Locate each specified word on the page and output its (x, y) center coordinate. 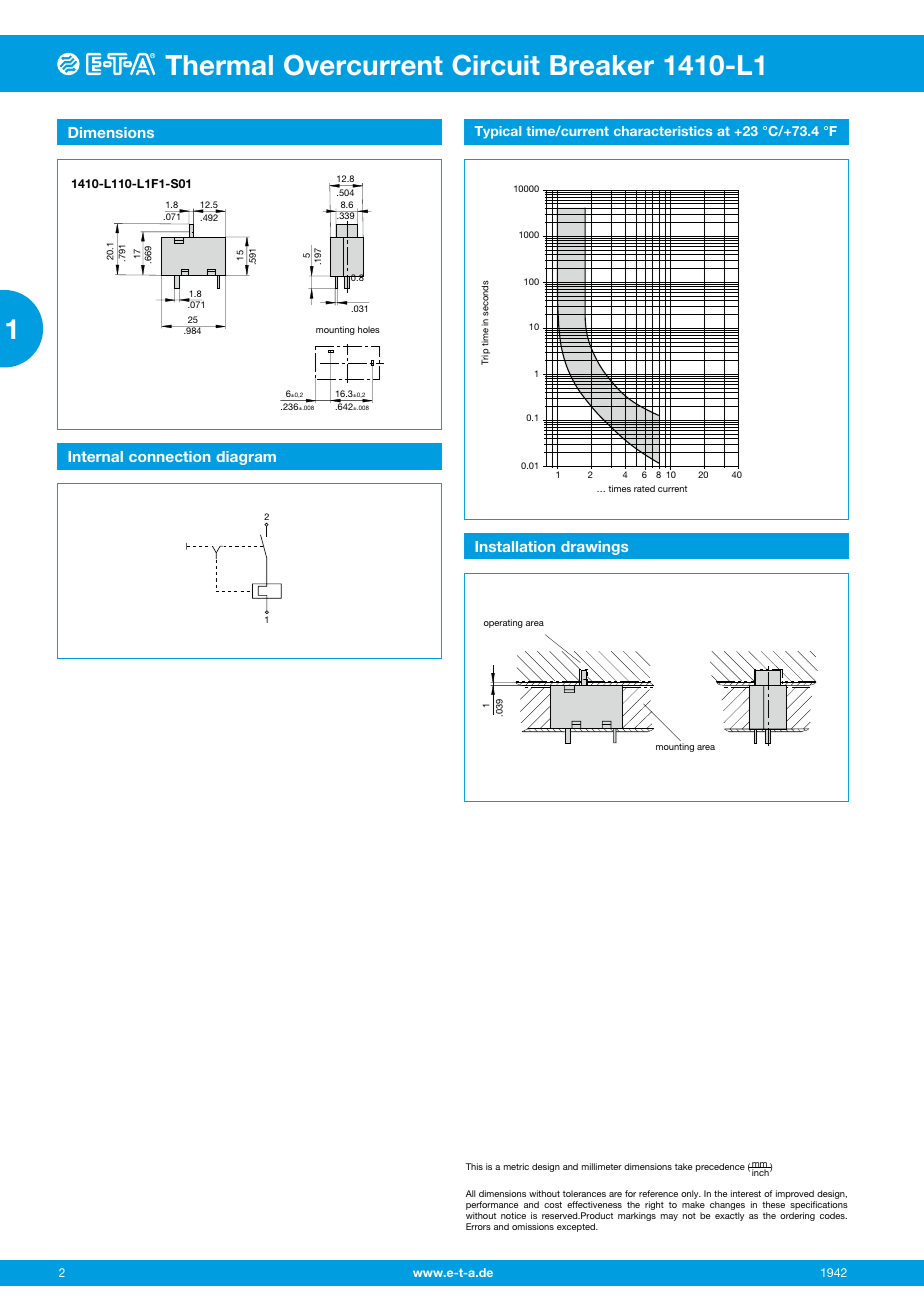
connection (169, 456)
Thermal (219, 65)
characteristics (663, 131)
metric (516, 1166)
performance (492, 1207)
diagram (246, 458)
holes (369, 329)
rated (644, 488)
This (474, 1166)
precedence (720, 1167)
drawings (594, 548)
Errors (478, 1226)
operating (503, 623)
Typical (498, 132)
